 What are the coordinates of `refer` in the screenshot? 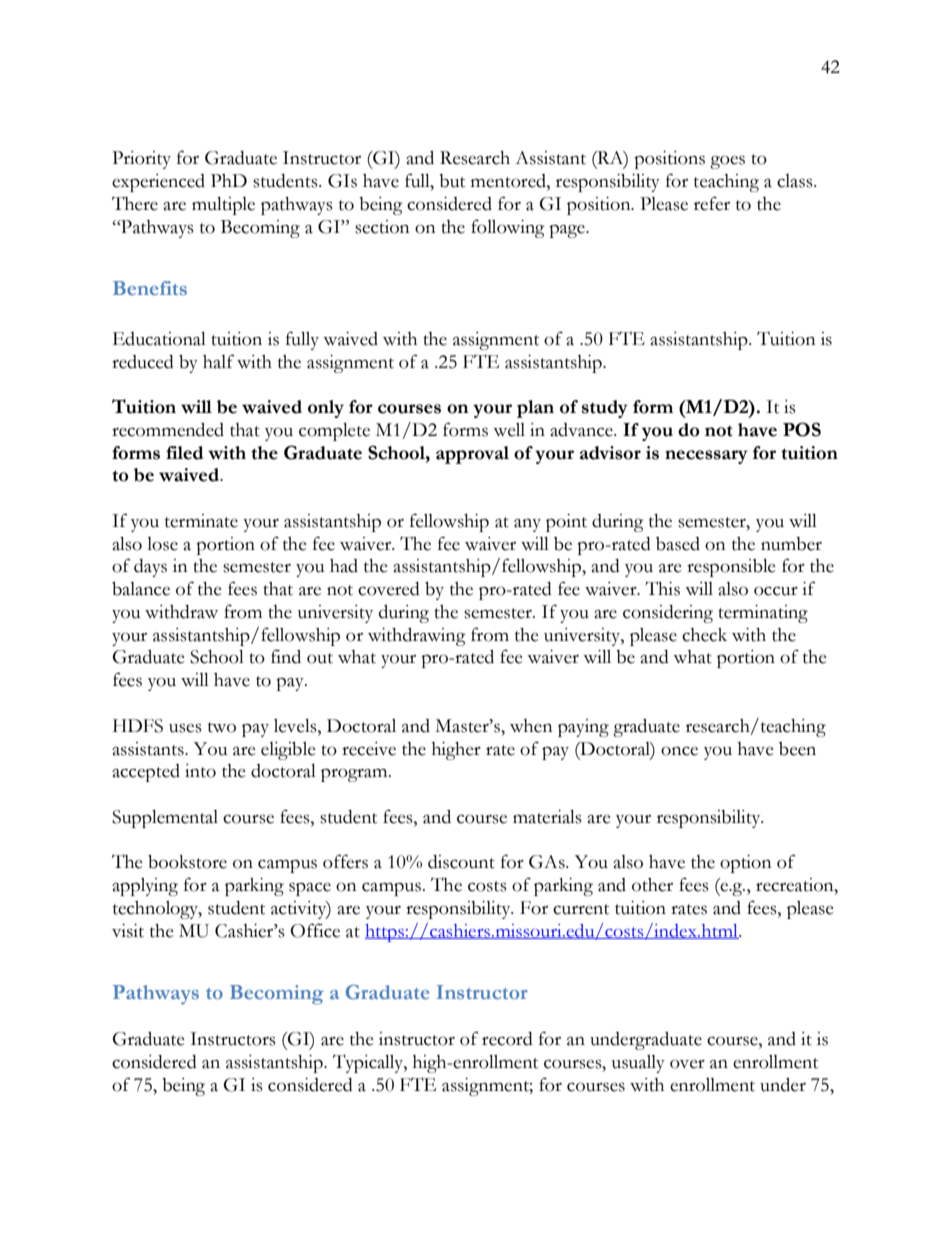 It's located at (712, 203).
